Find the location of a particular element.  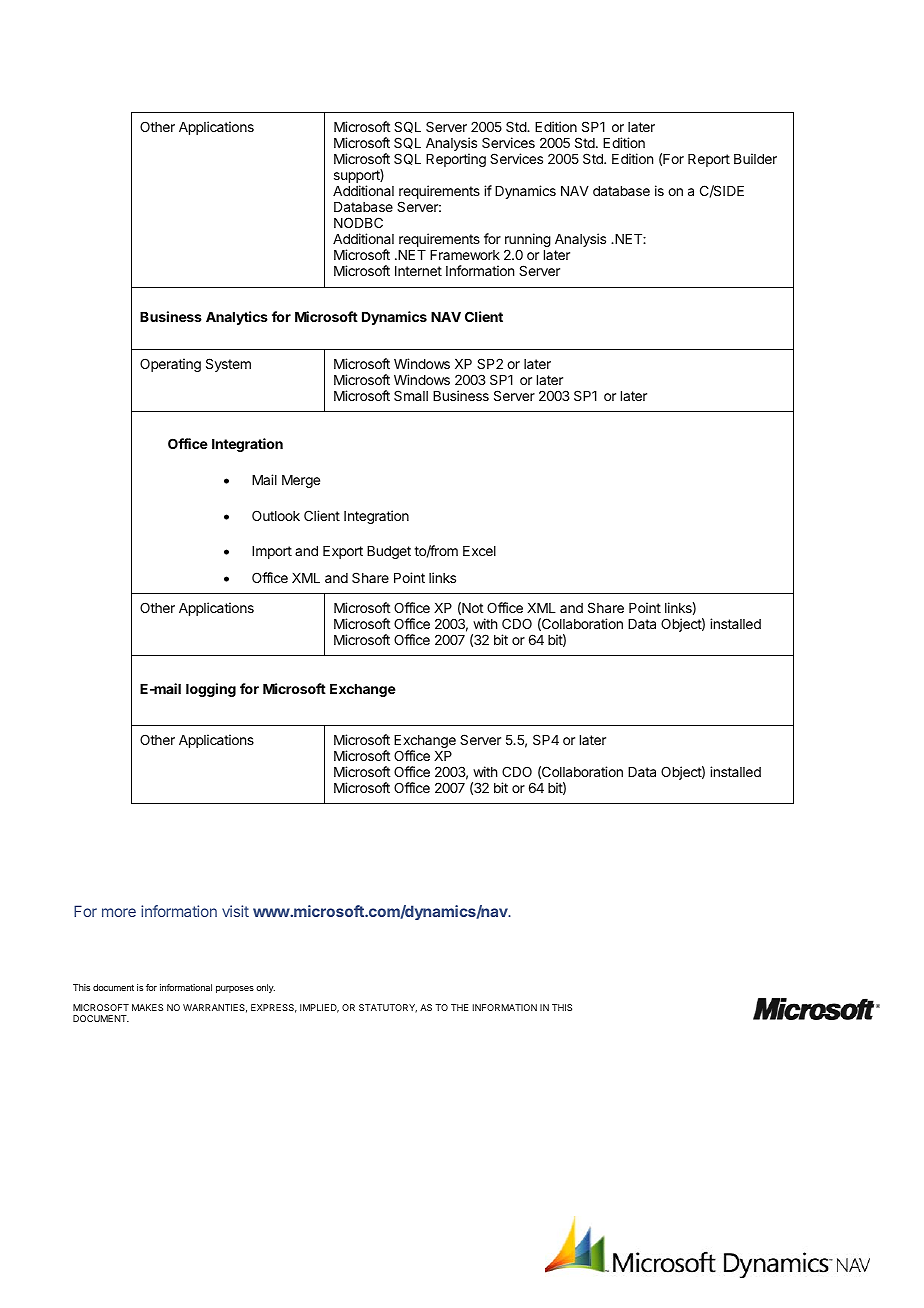

purposes is located at coordinates (235, 989).
